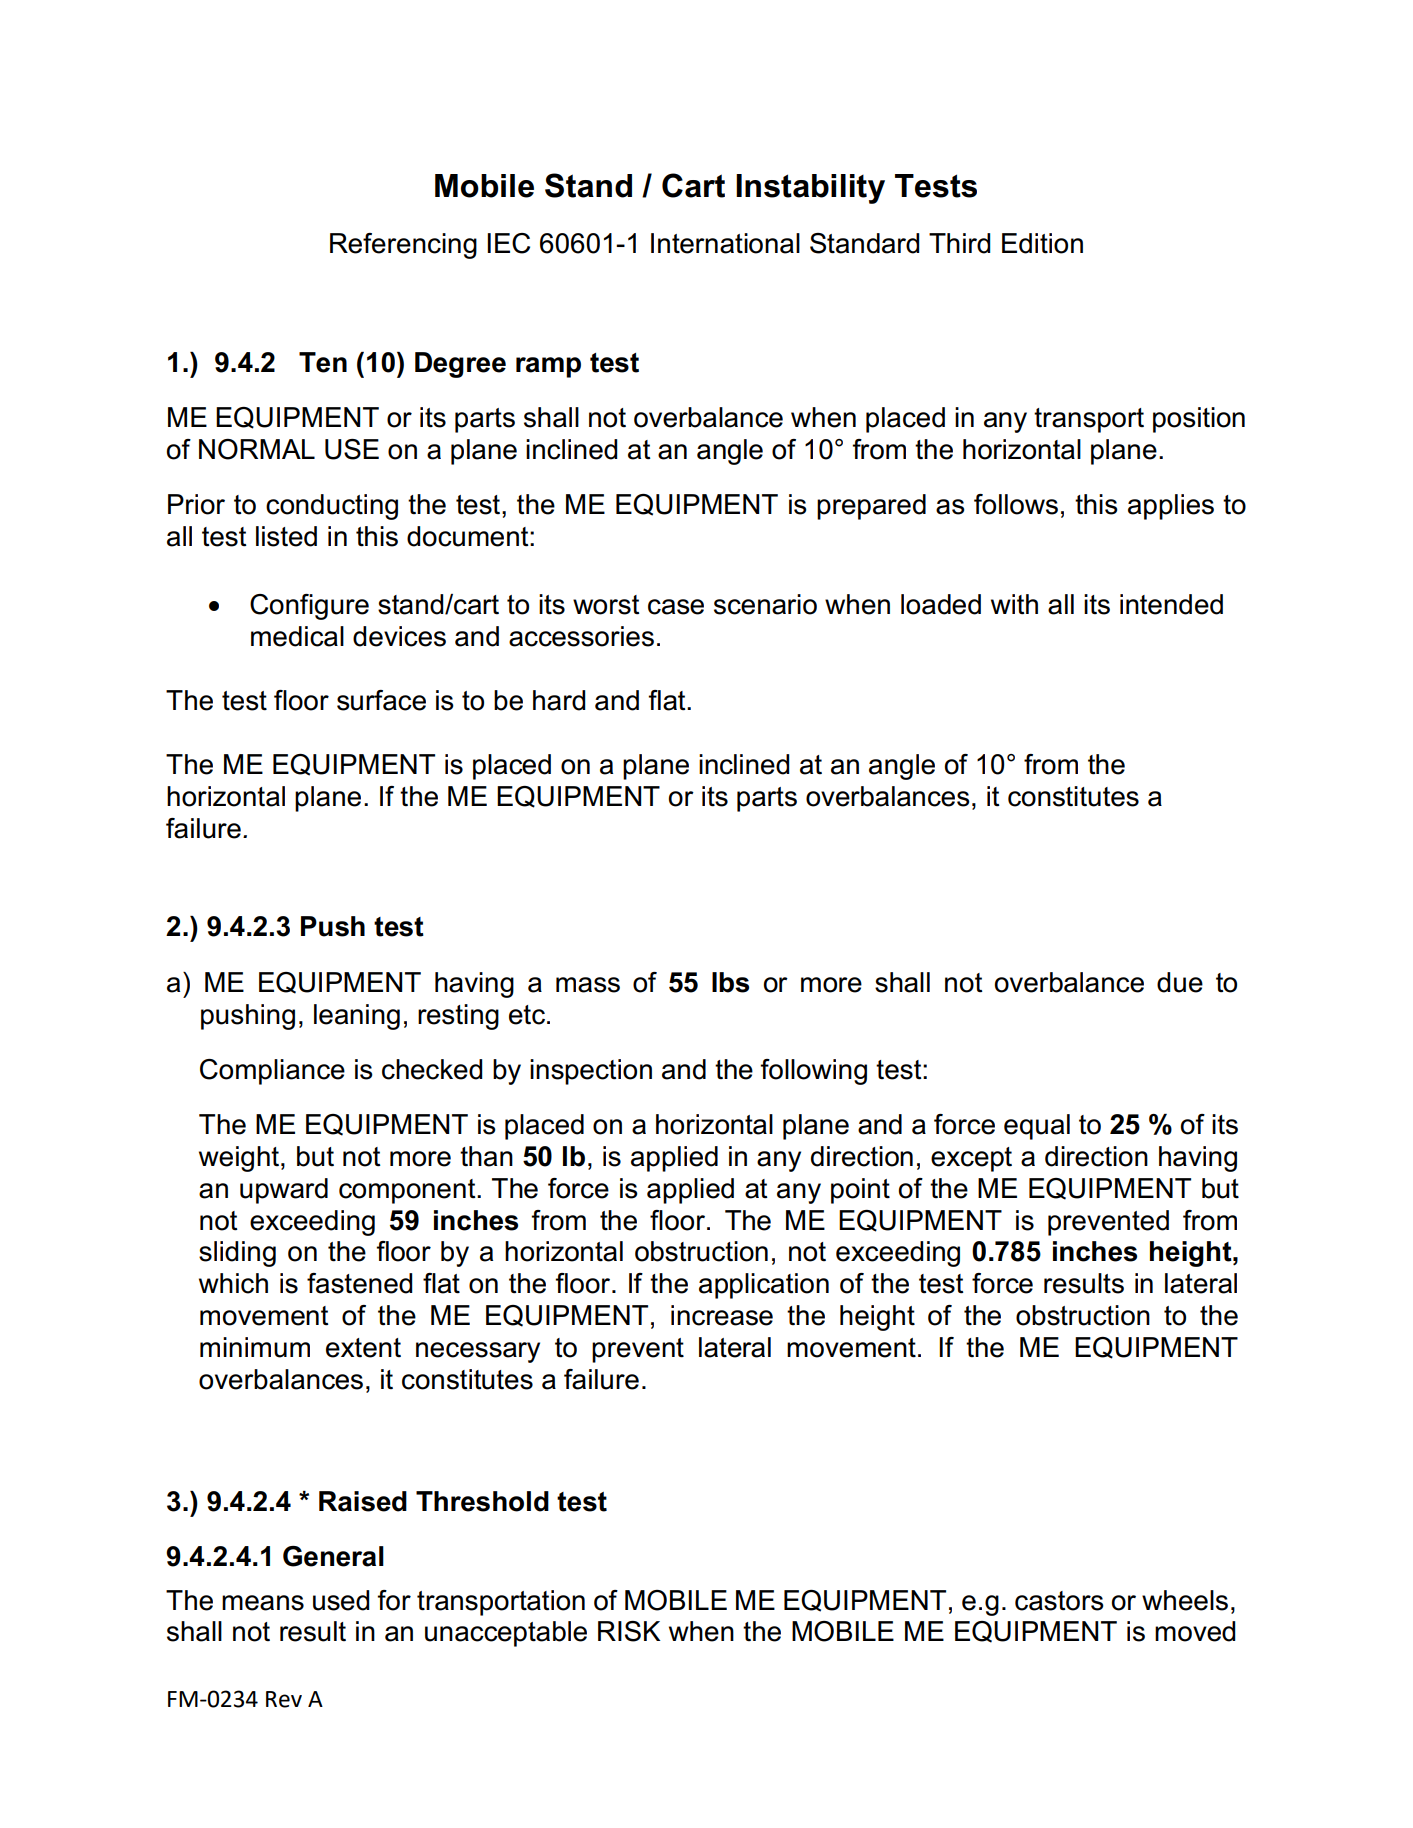  I want to click on RISK, so click(629, 1631).
